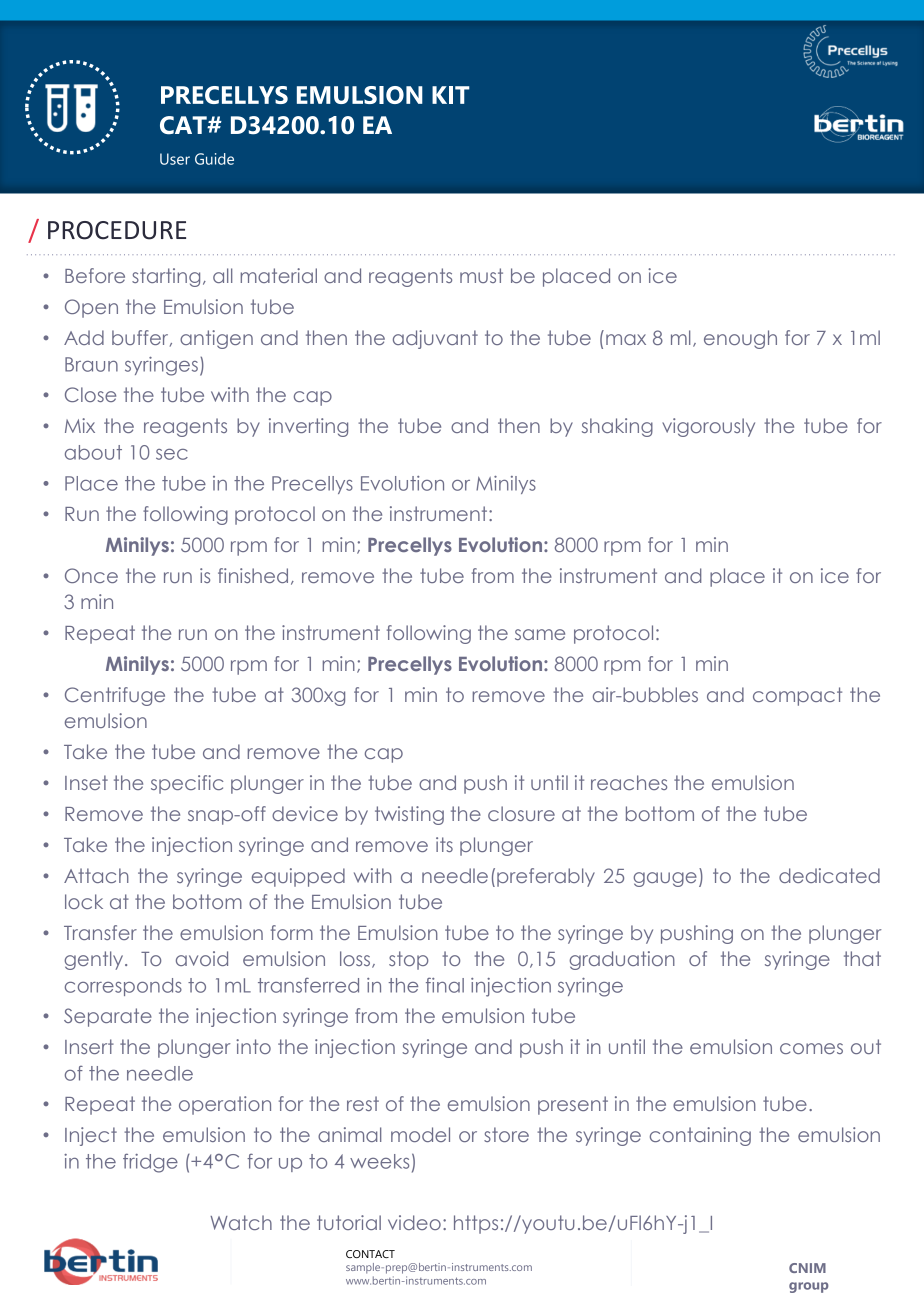 Image resolution: width=924 pixels, height=1311 pixels. I want to click on video, so click(414, 1222).
